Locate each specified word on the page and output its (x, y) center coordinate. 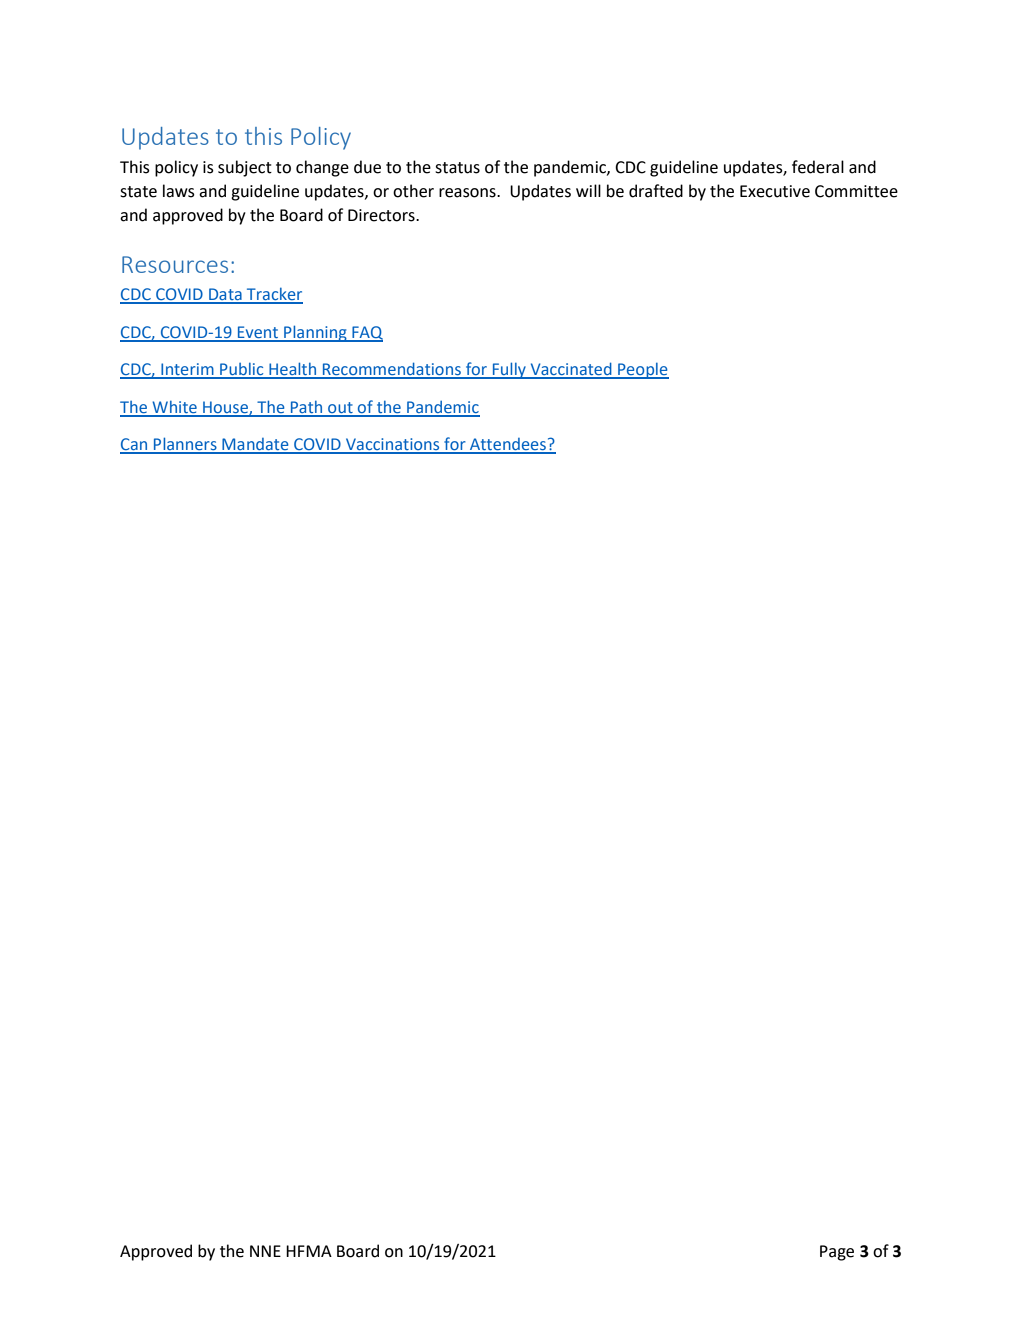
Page (837, 1253)
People (642, 371)
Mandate (255, 445)
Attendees (508, 445)
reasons (468, 193)
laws (179, 191)
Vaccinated (571, 370)
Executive (775, 191)
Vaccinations (393, 445)
